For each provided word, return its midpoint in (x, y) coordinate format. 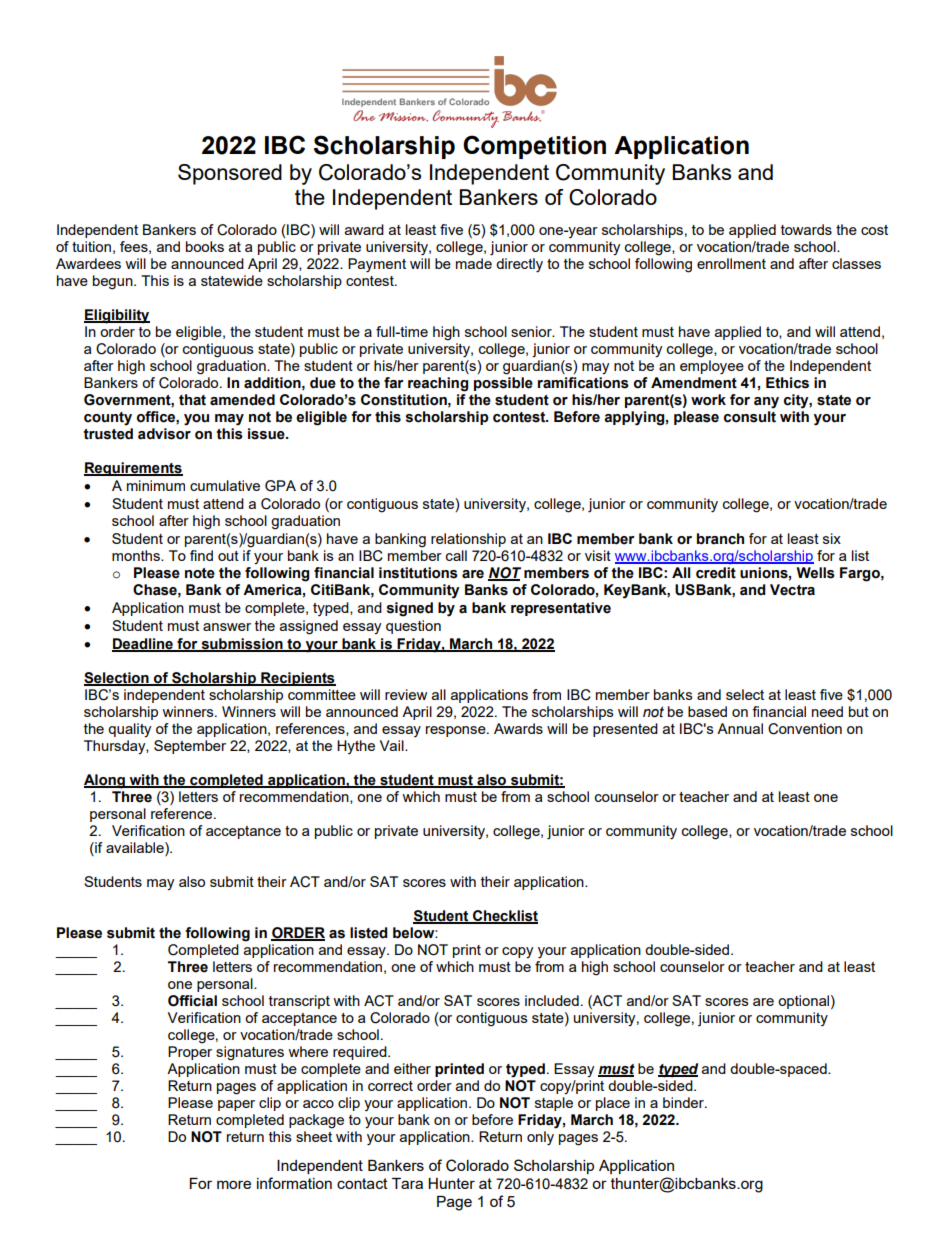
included (552, 1000)
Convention (805, 729)
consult (750, 417)
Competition (534, 147)
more (234, 1184)
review (406, 694)
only (540, 1138)
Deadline (143, 644)
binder (684, 1102)
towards (806, 229)
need (827, 711)
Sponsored (230, 174)
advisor (164, 434)
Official (192, 1001)
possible (503, 384)
